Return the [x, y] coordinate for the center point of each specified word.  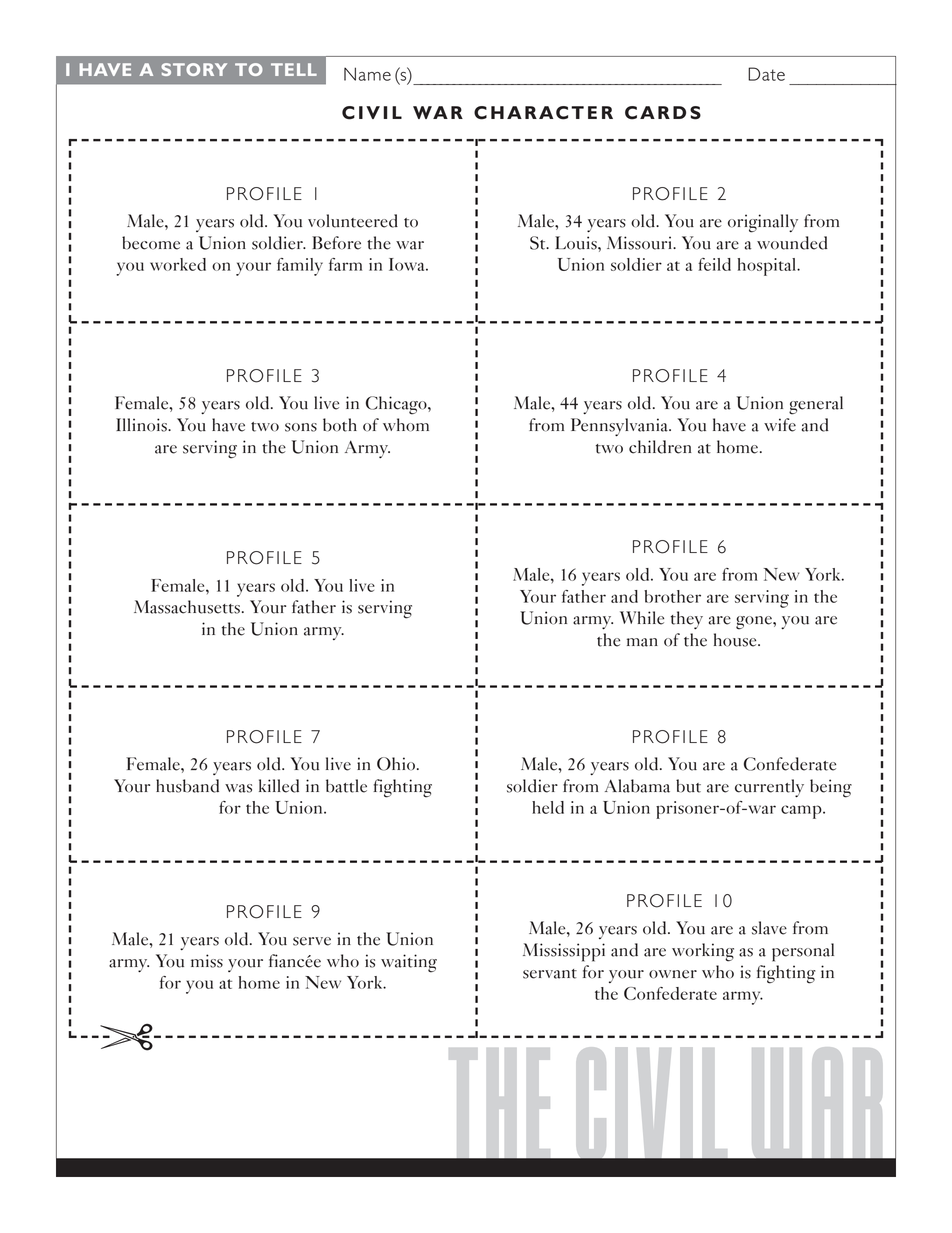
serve [312, 941]
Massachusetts [187, 607]
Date [766, 74]
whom [406, 425]
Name [367, 74]
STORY [194, 69]
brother [672, 596]
